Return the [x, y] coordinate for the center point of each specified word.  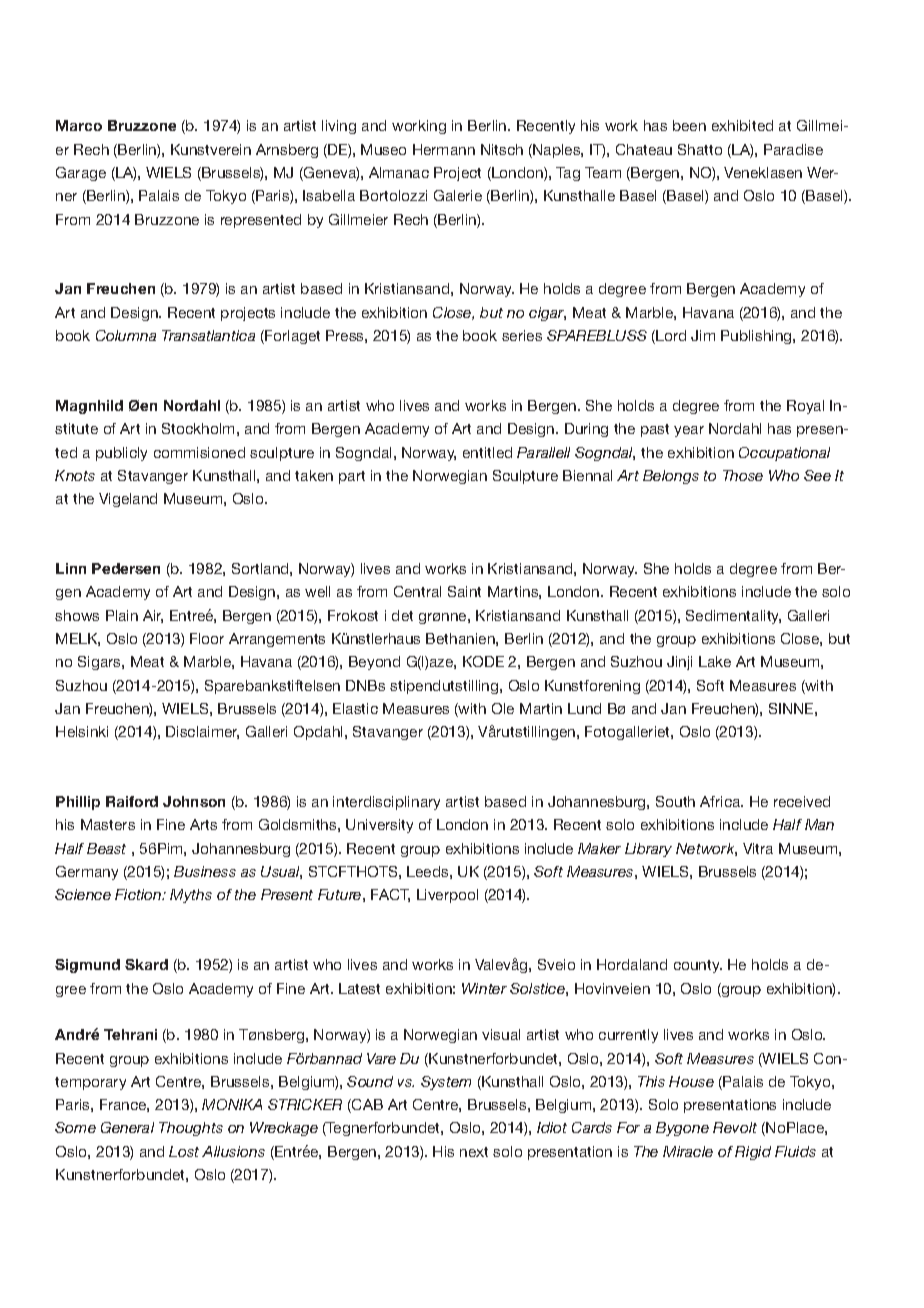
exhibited [742, 125]
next [474, 1152]
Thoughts [191, 1129]
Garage [81, 174]
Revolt [735, 1127]
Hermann [444, 149]
